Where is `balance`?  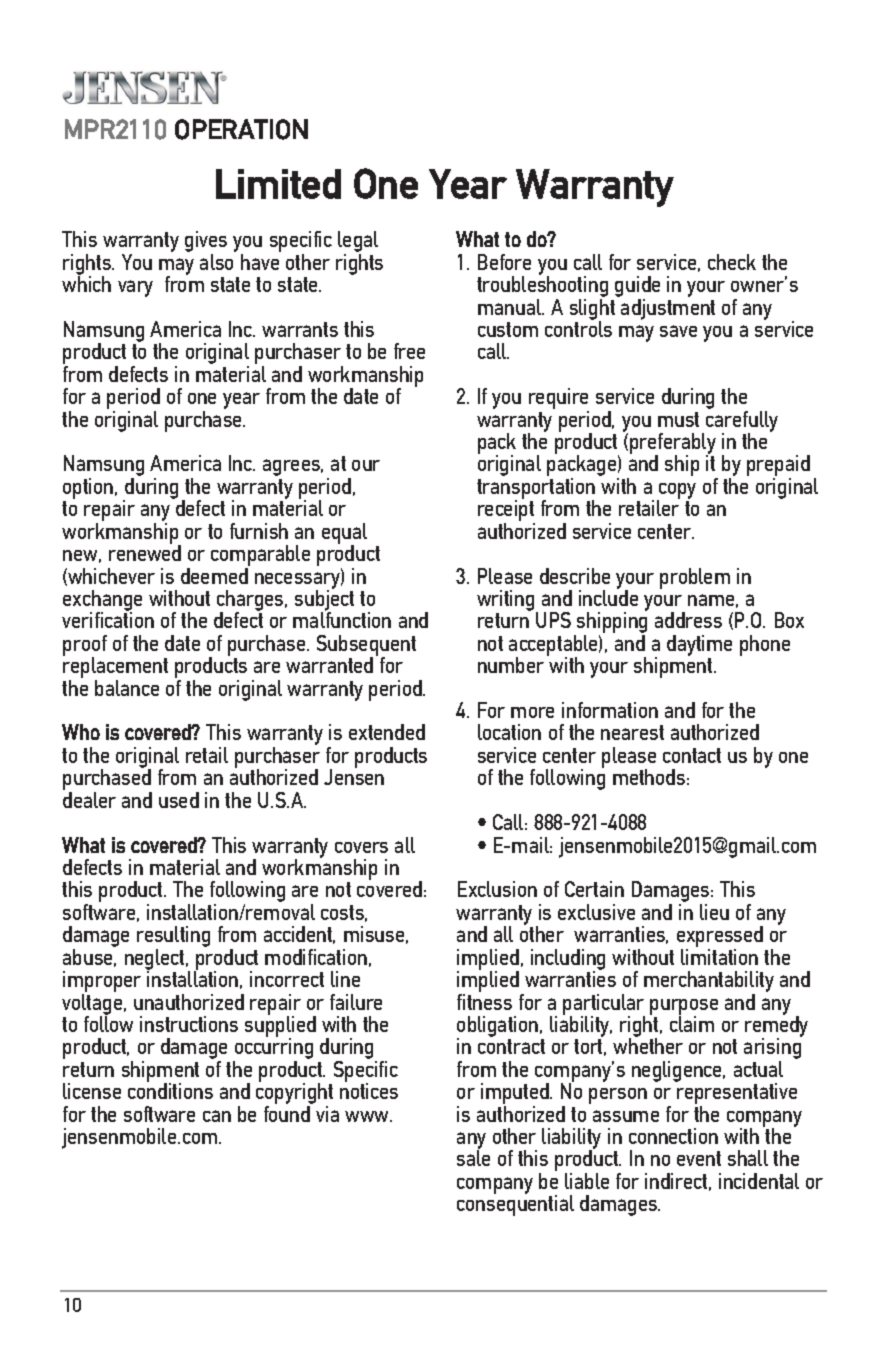
balance is located at coordinates (127, 688).
